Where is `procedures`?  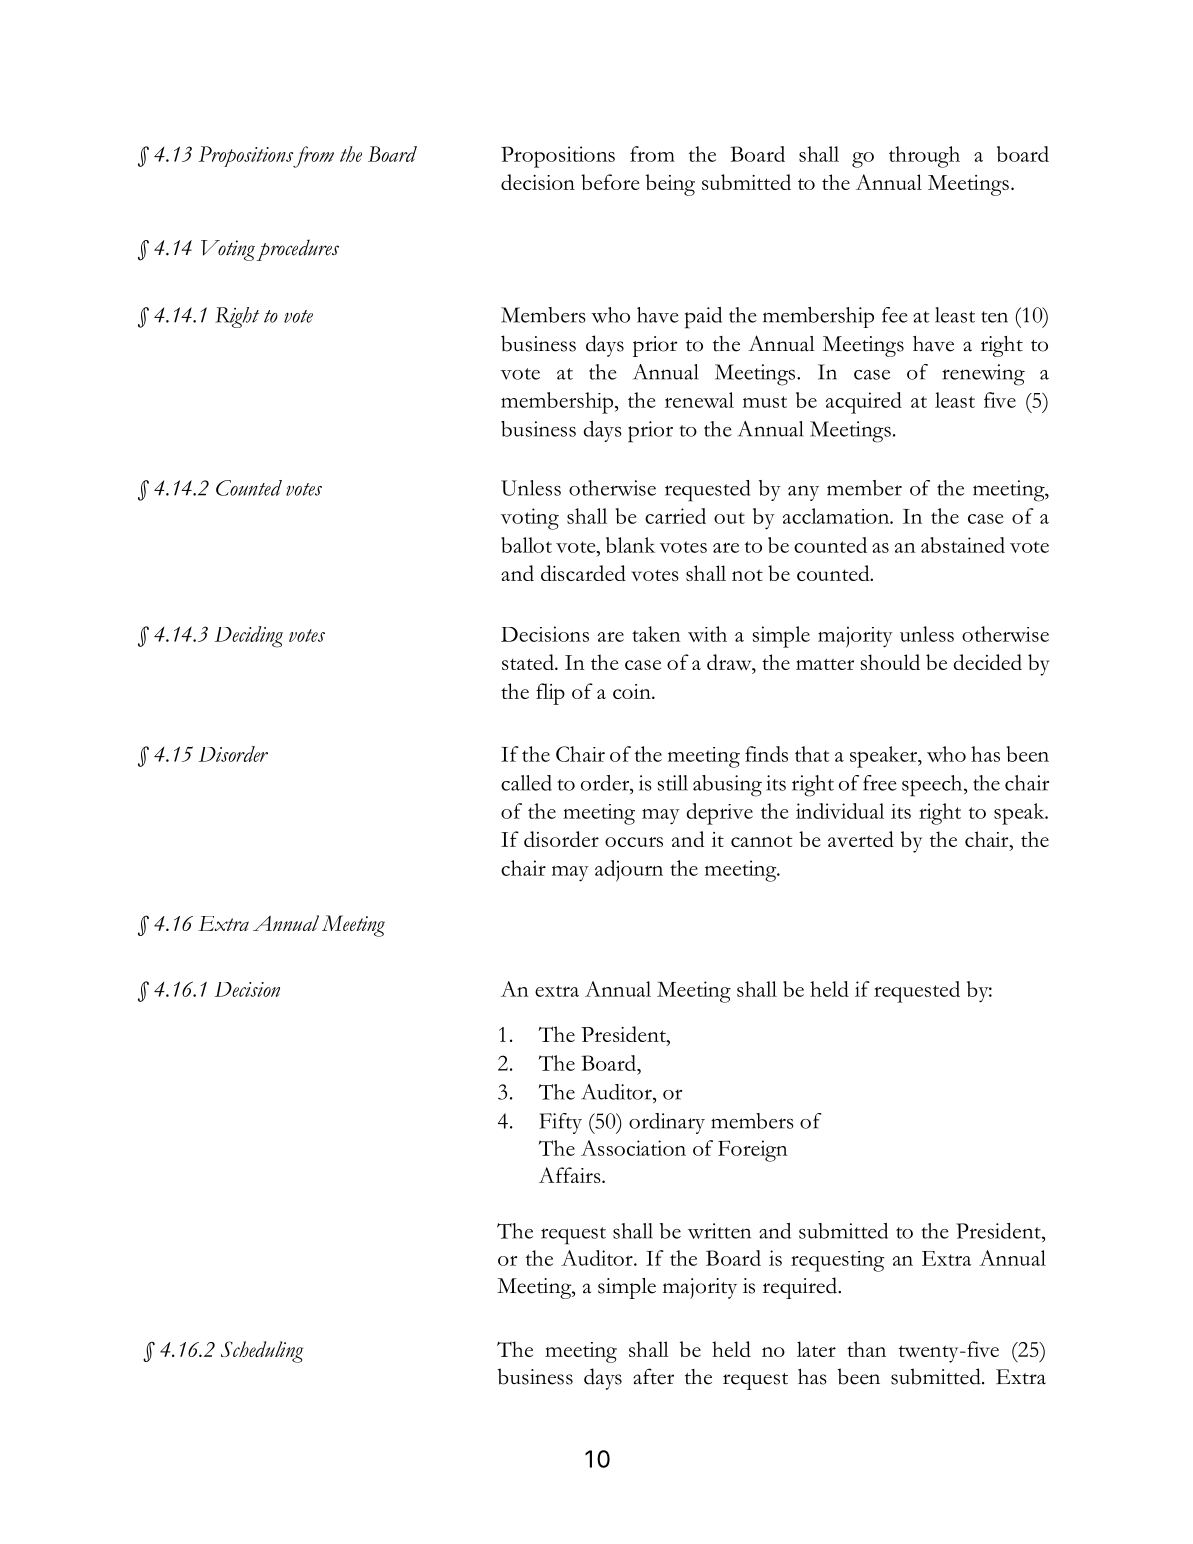
procedures is located at coordinates (297, 250).
